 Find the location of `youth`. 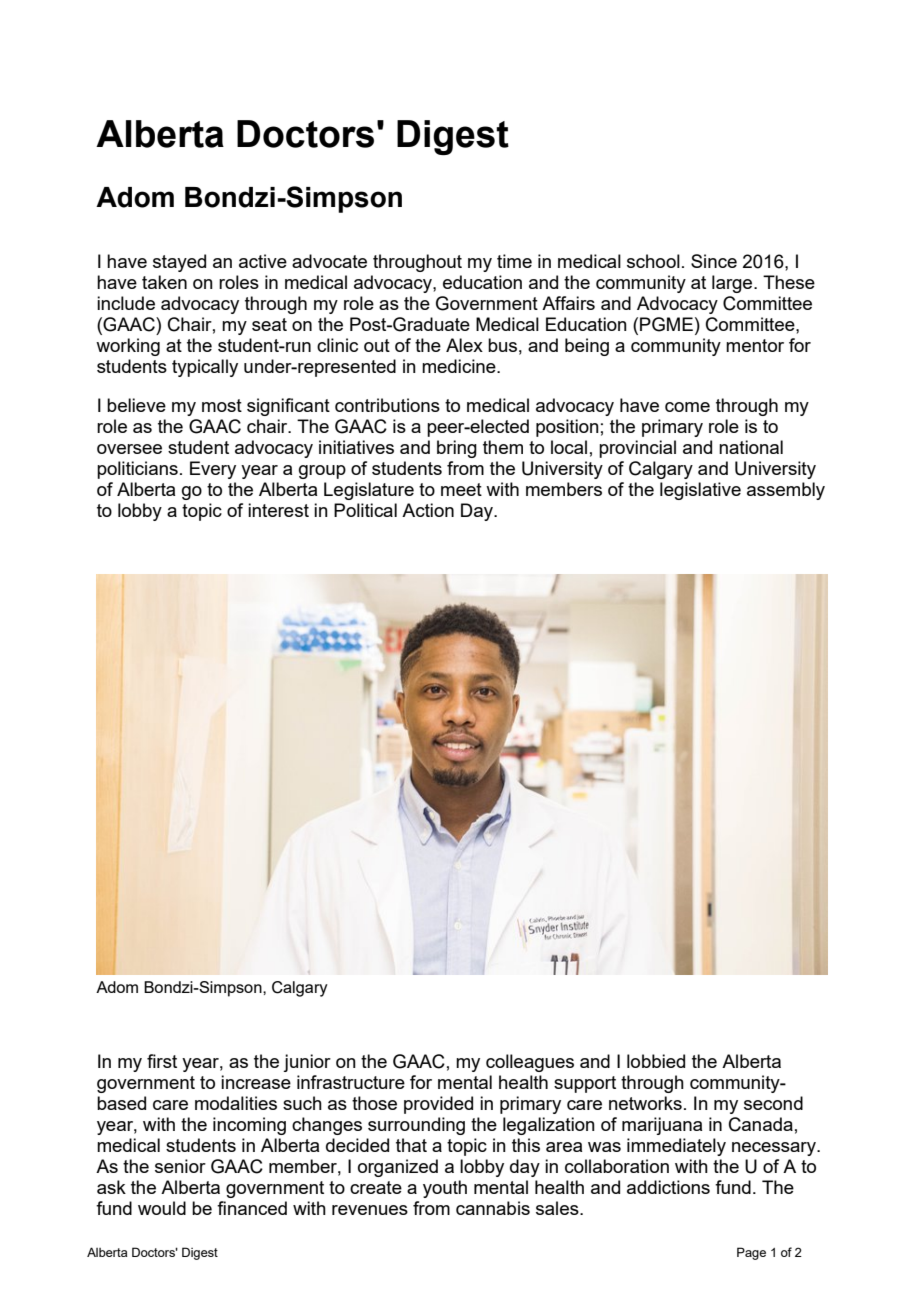

youth is located at coordinates (445, 1189).
